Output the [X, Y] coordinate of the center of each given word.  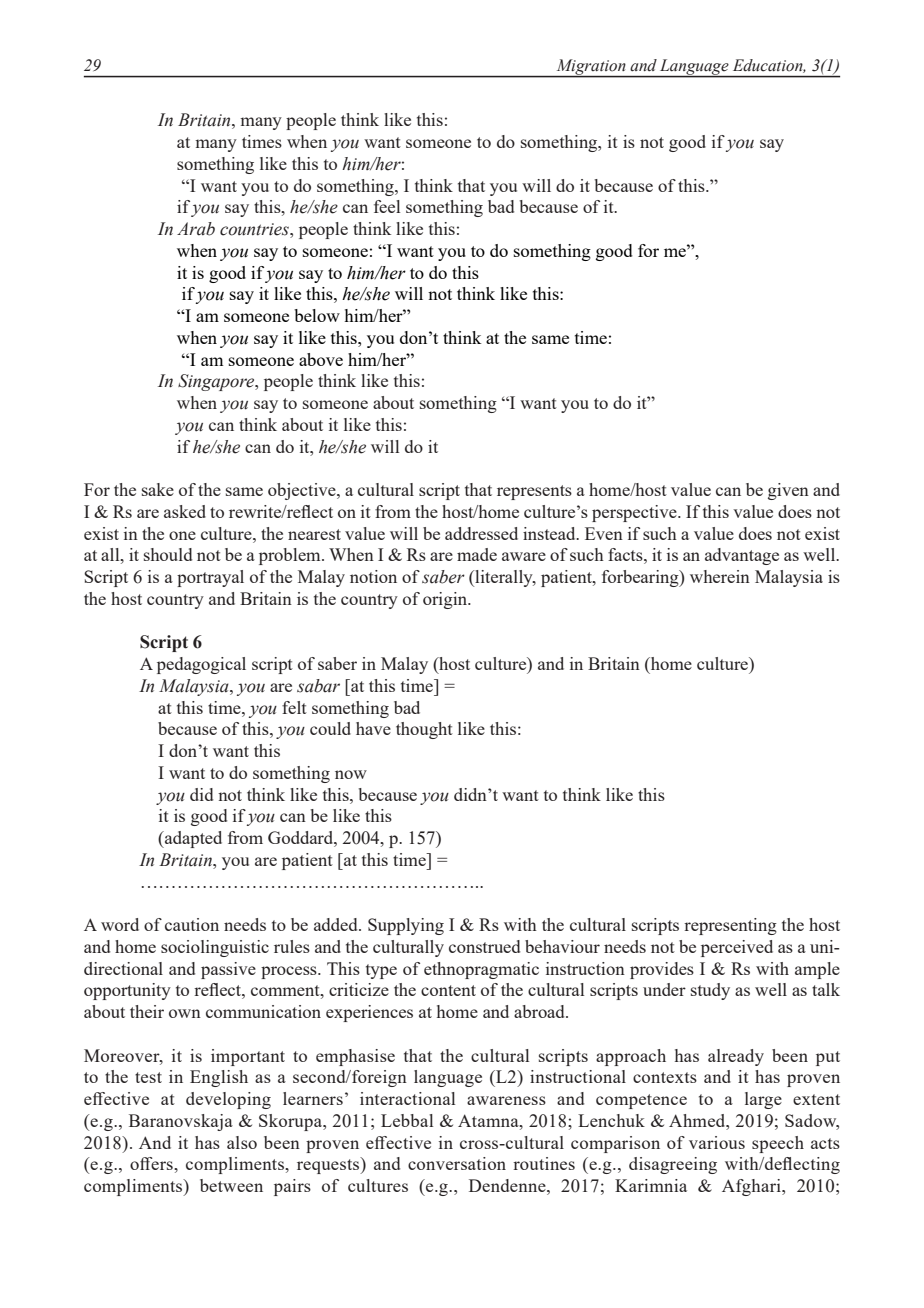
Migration [591, 68]
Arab [196, 229]
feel [387, 206]
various [717, 1142]
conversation [457, 1163]
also [242, 1142]
